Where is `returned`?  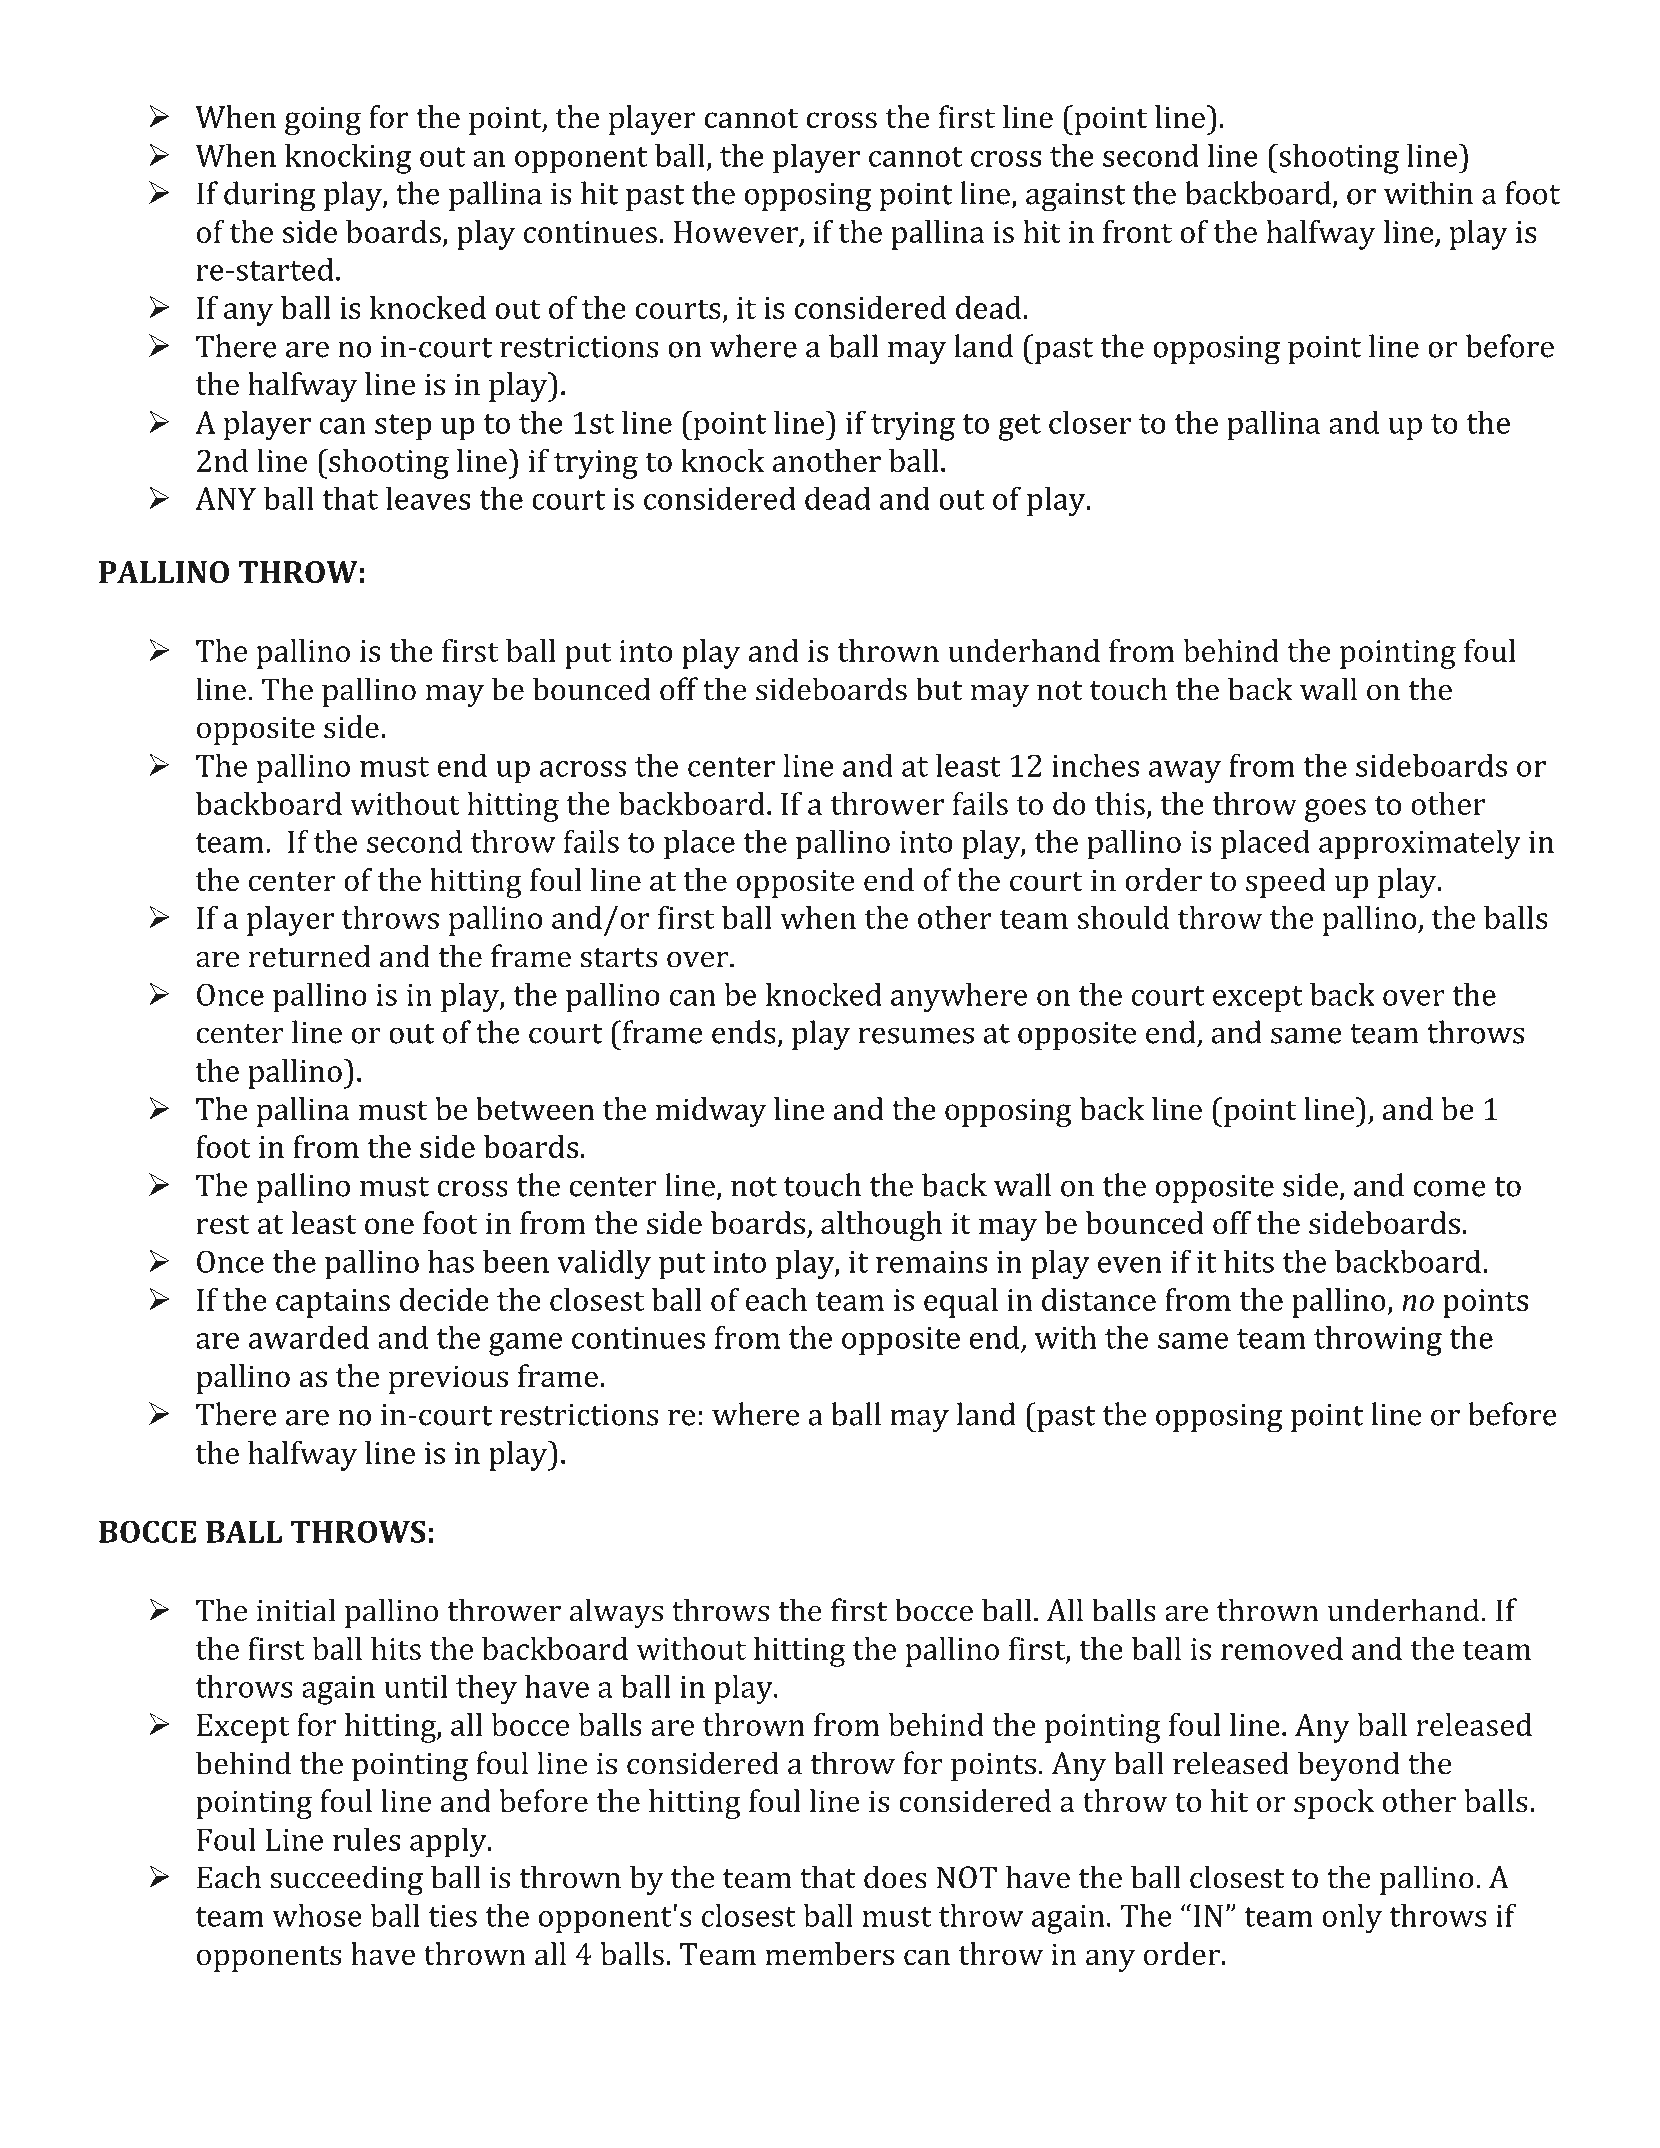
returned is located at coordinates (310, 956).
